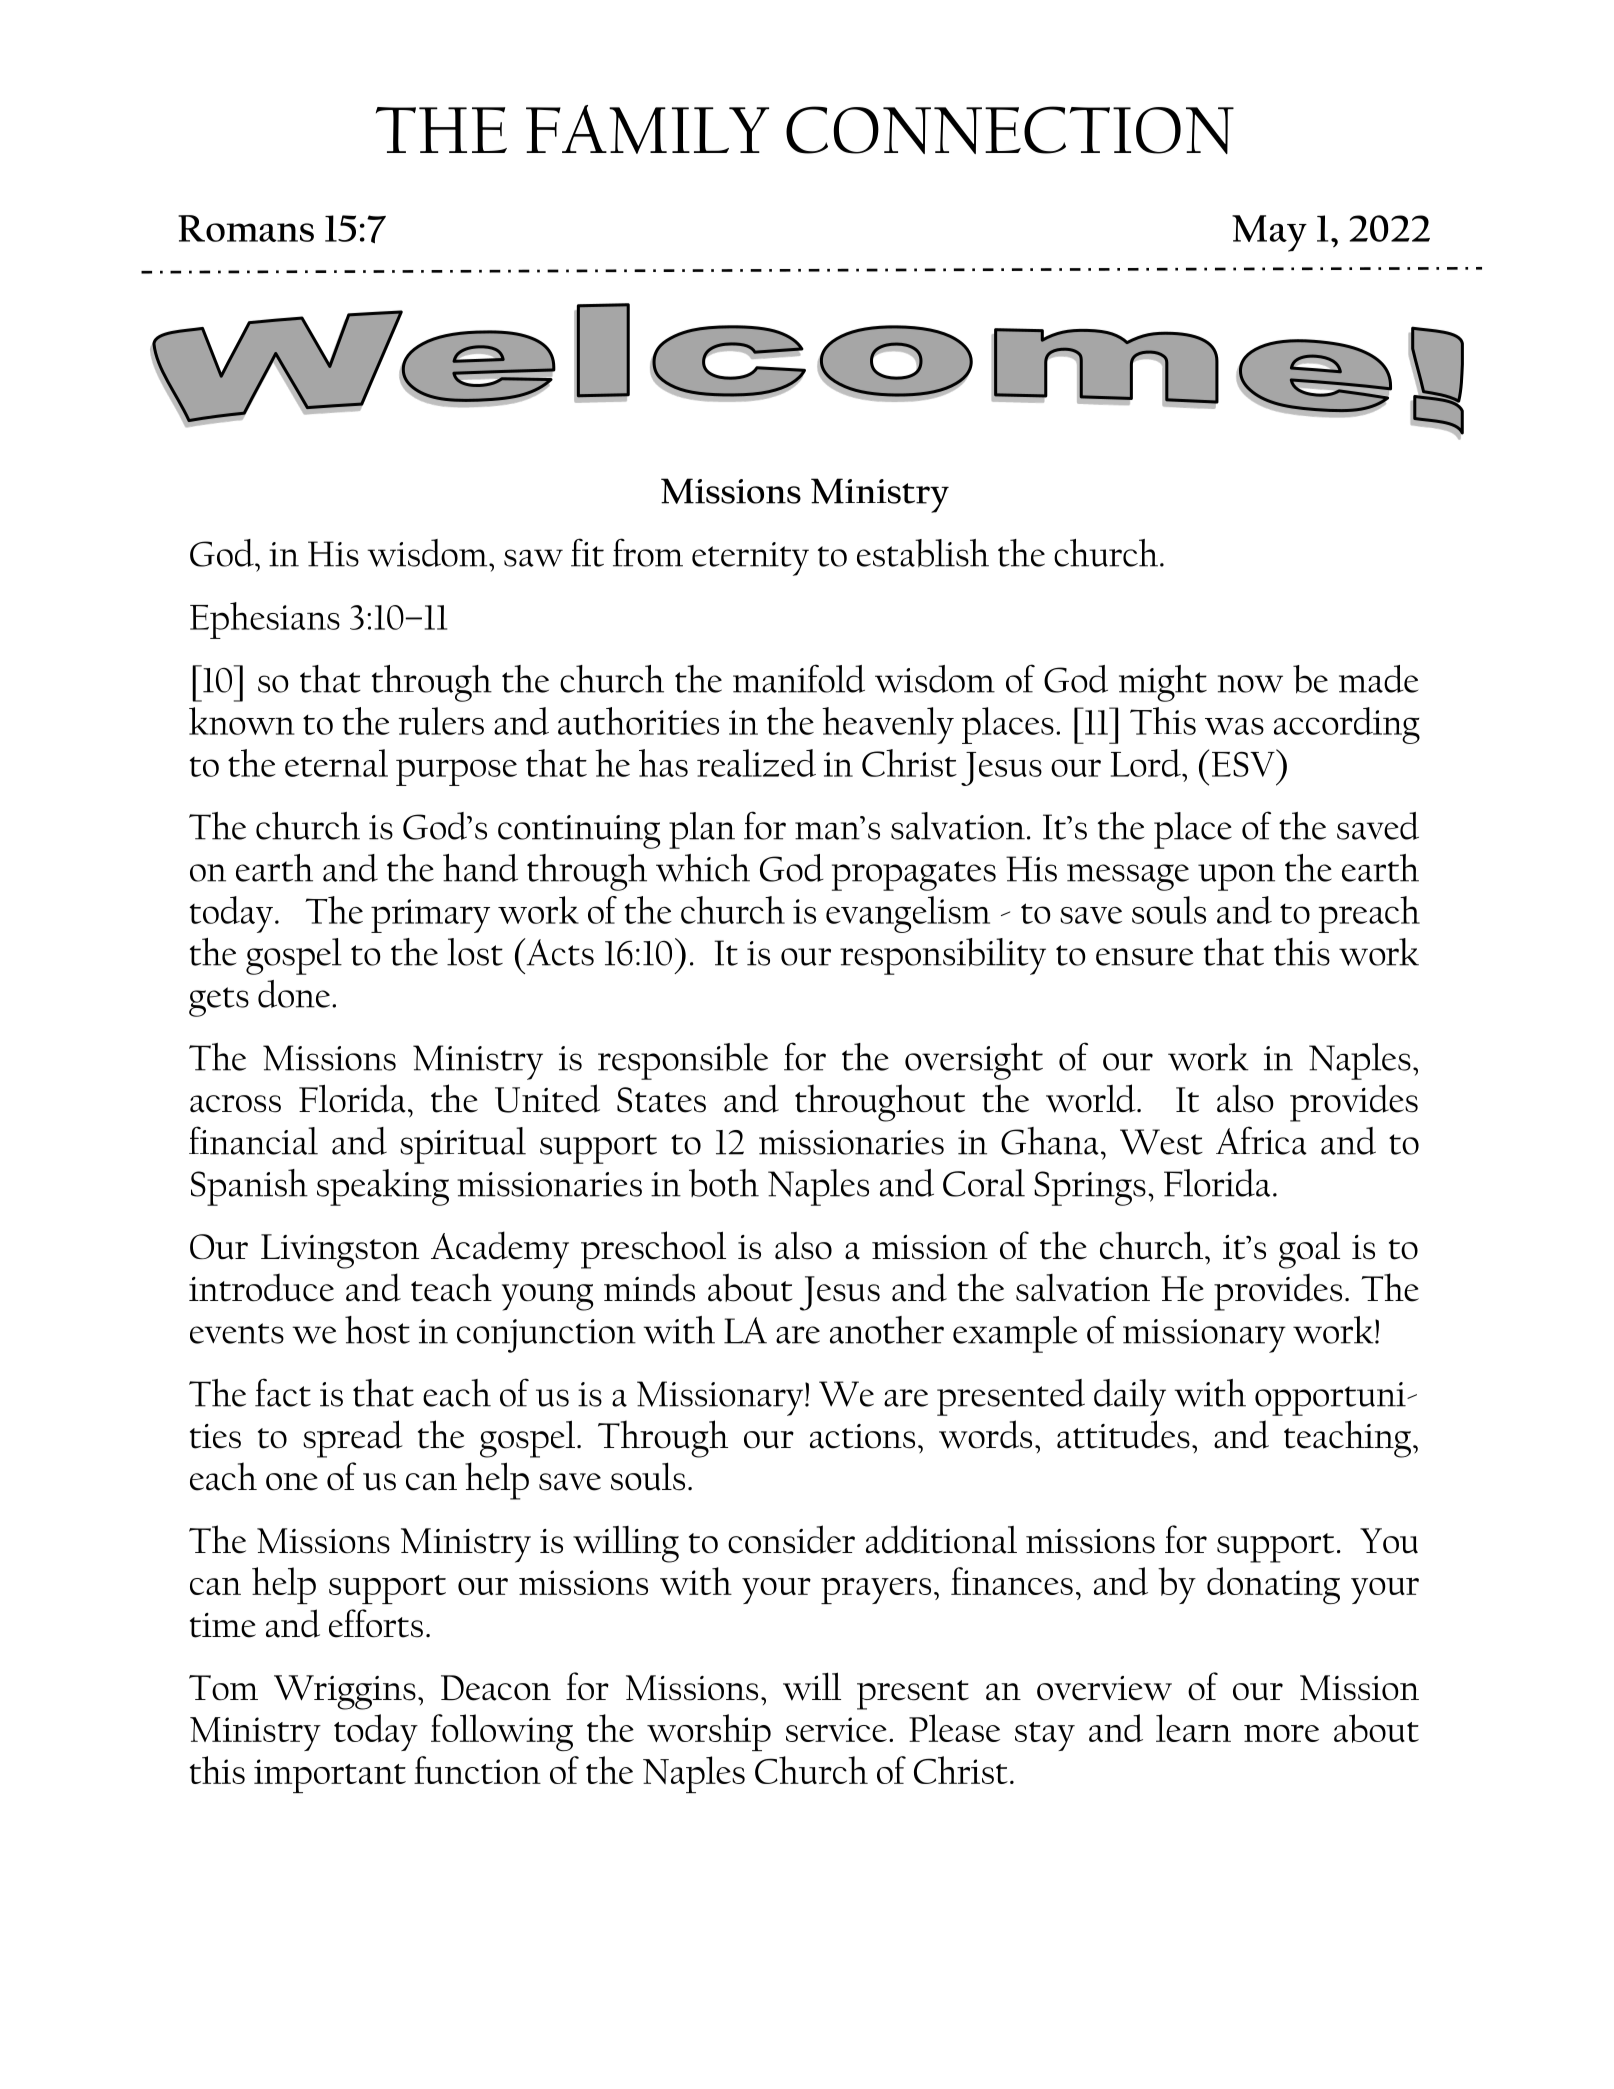 The width and height of the screenshot is (1614, 2089). I want to click on Romans, so click(246, 228).
